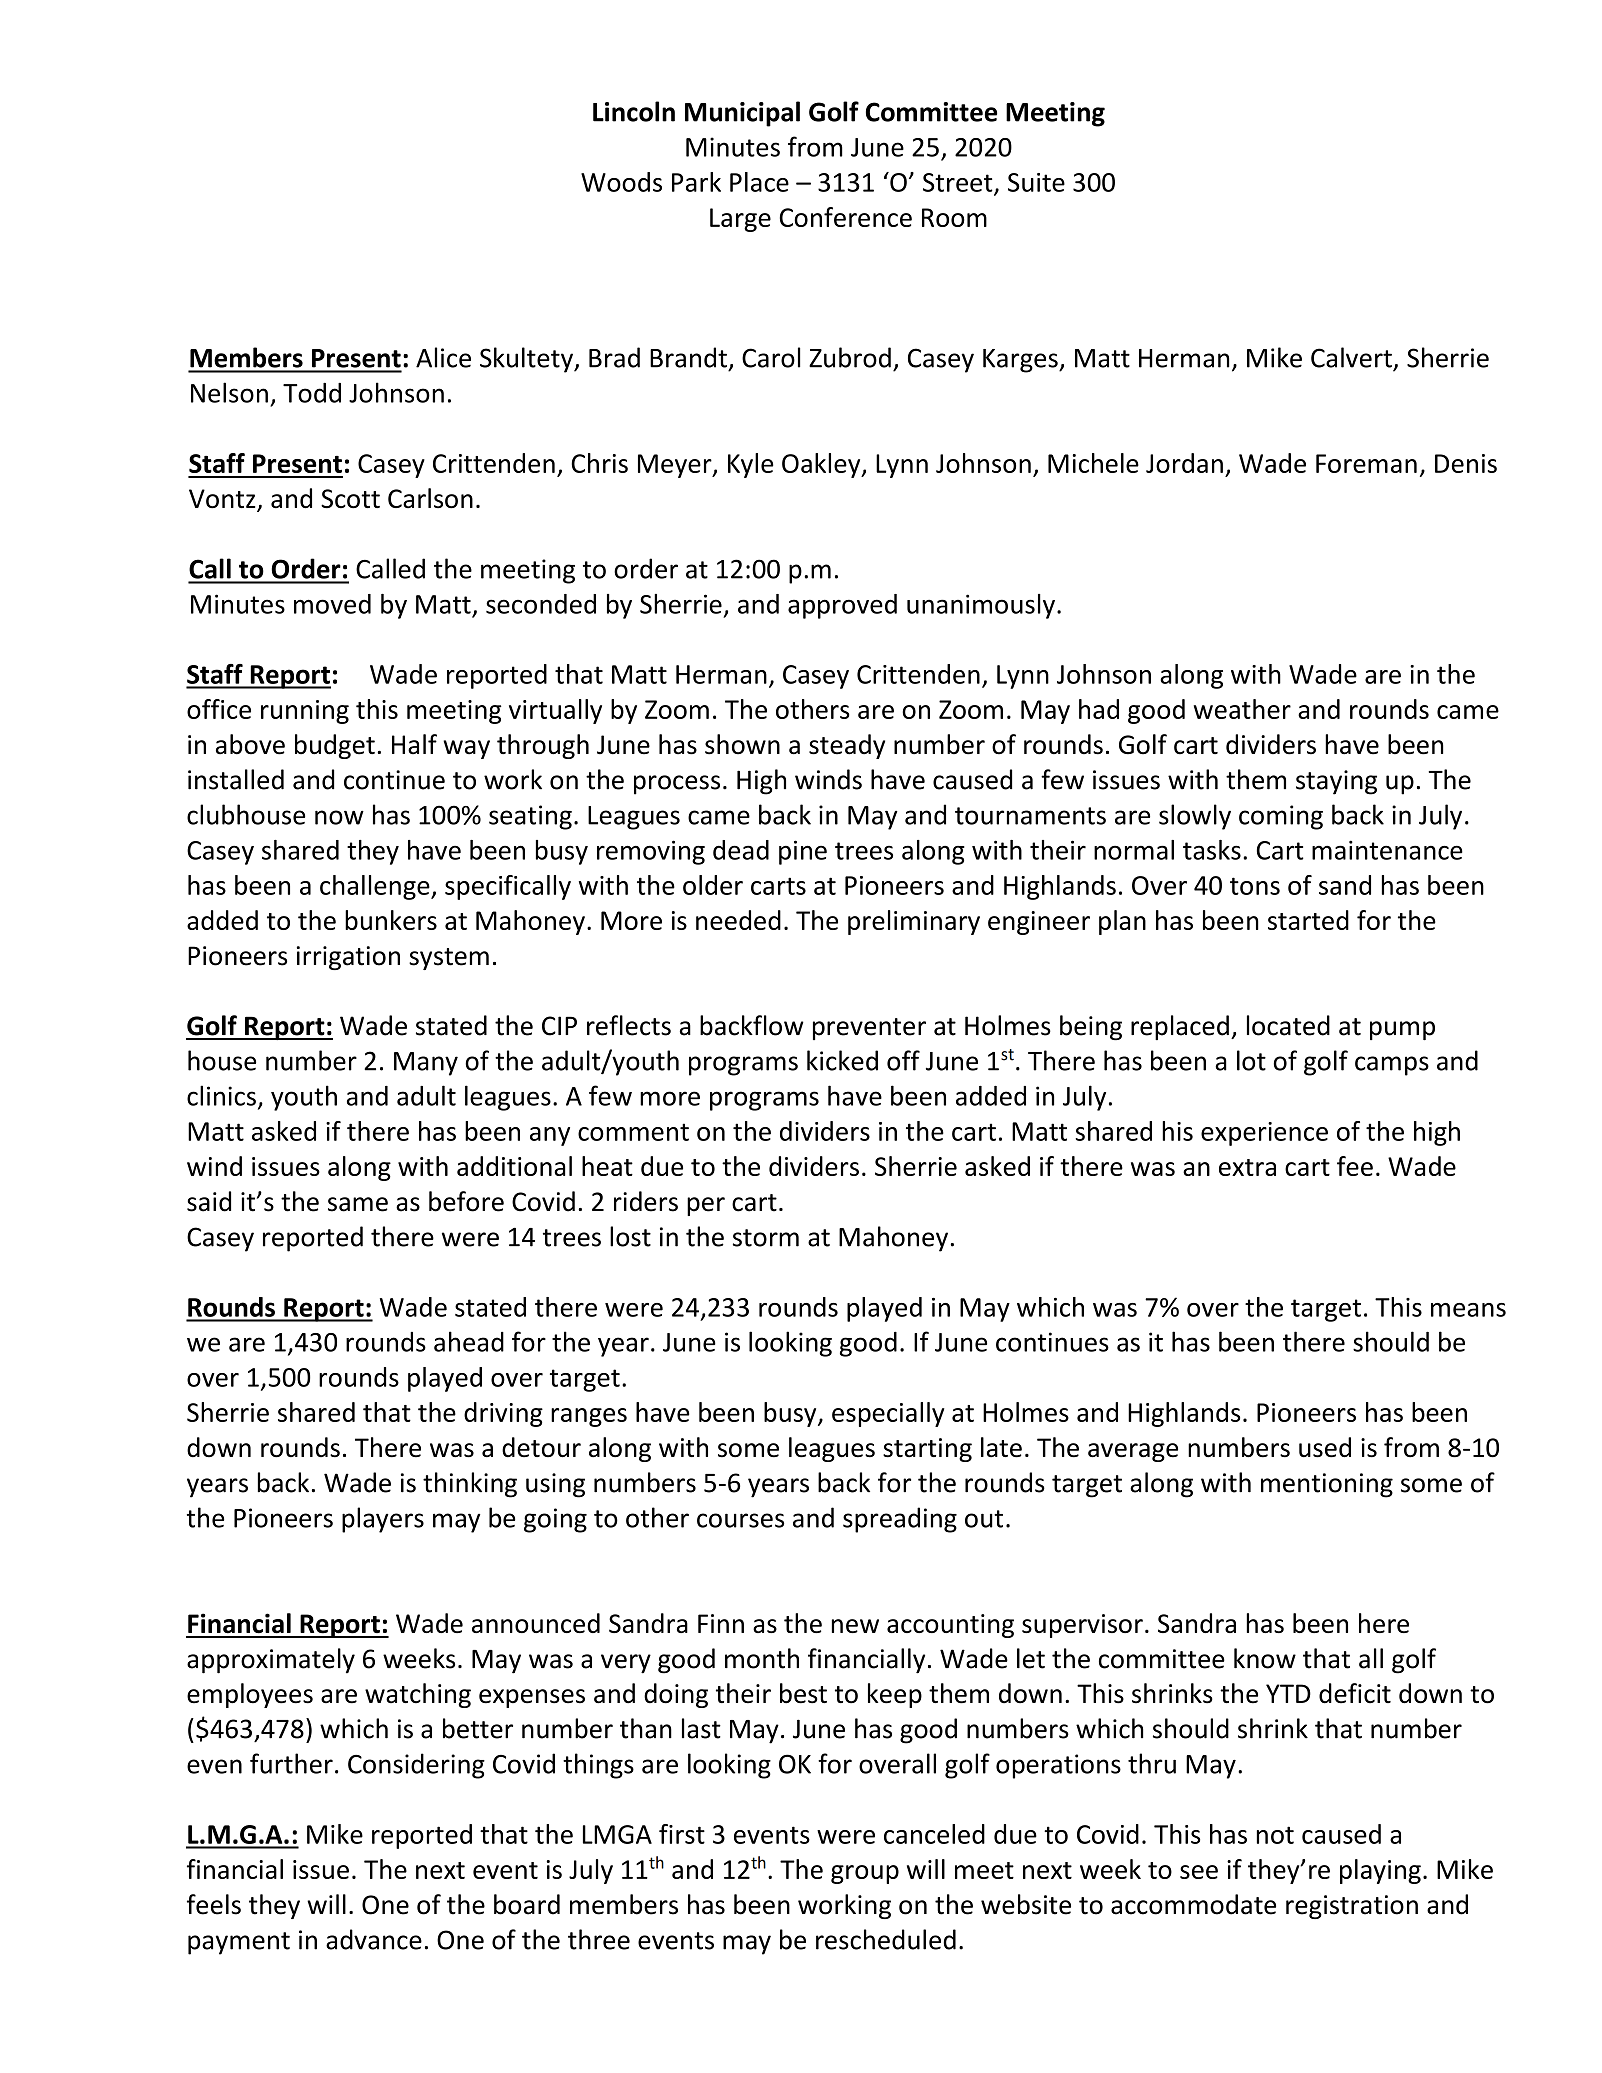 The image size is (1602, 2073). What do you see at coordinates (846, 217) in the page?
I see `Conference` at bounding box center [846, 217].
